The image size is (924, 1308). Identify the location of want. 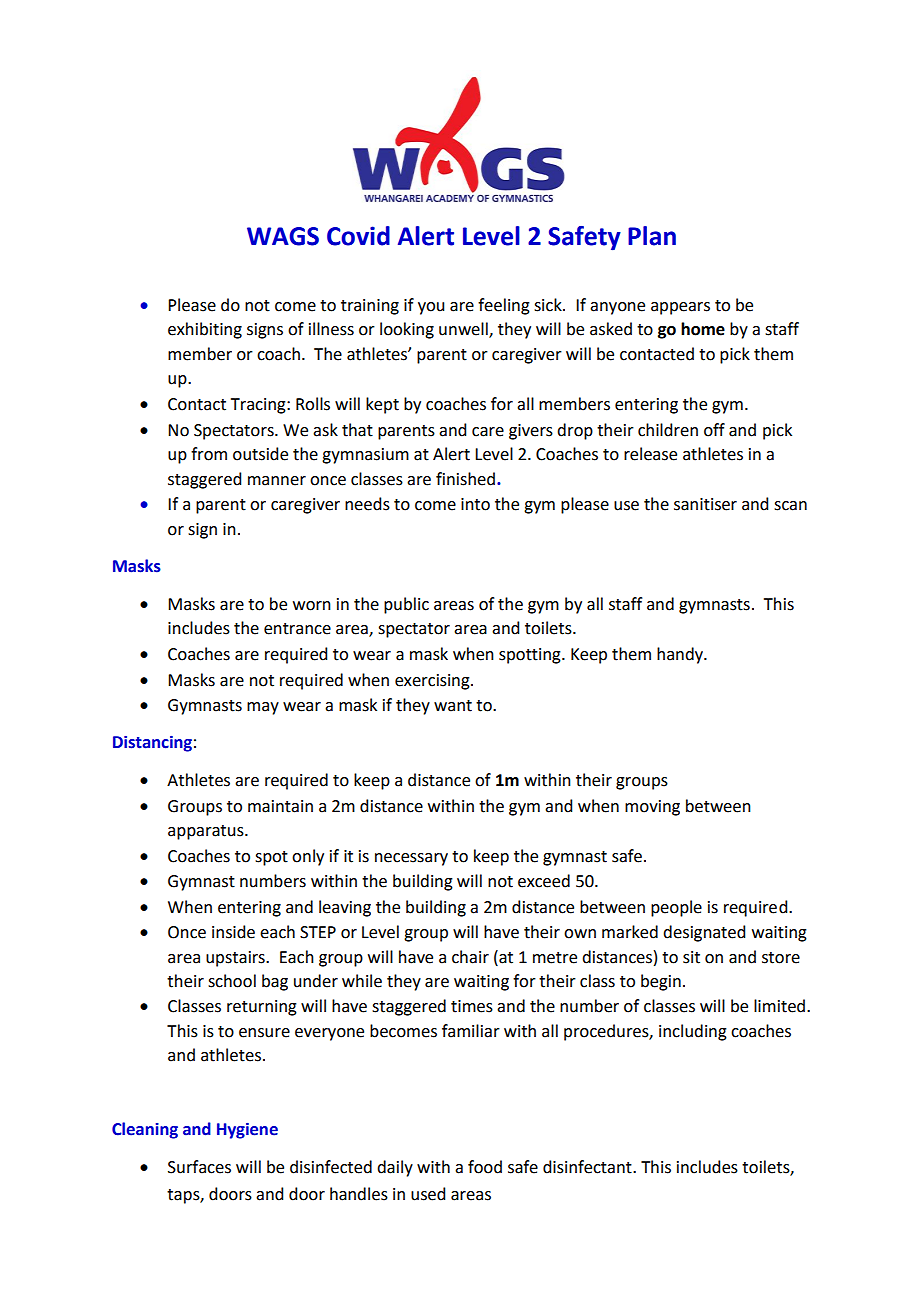
(453, 706).
